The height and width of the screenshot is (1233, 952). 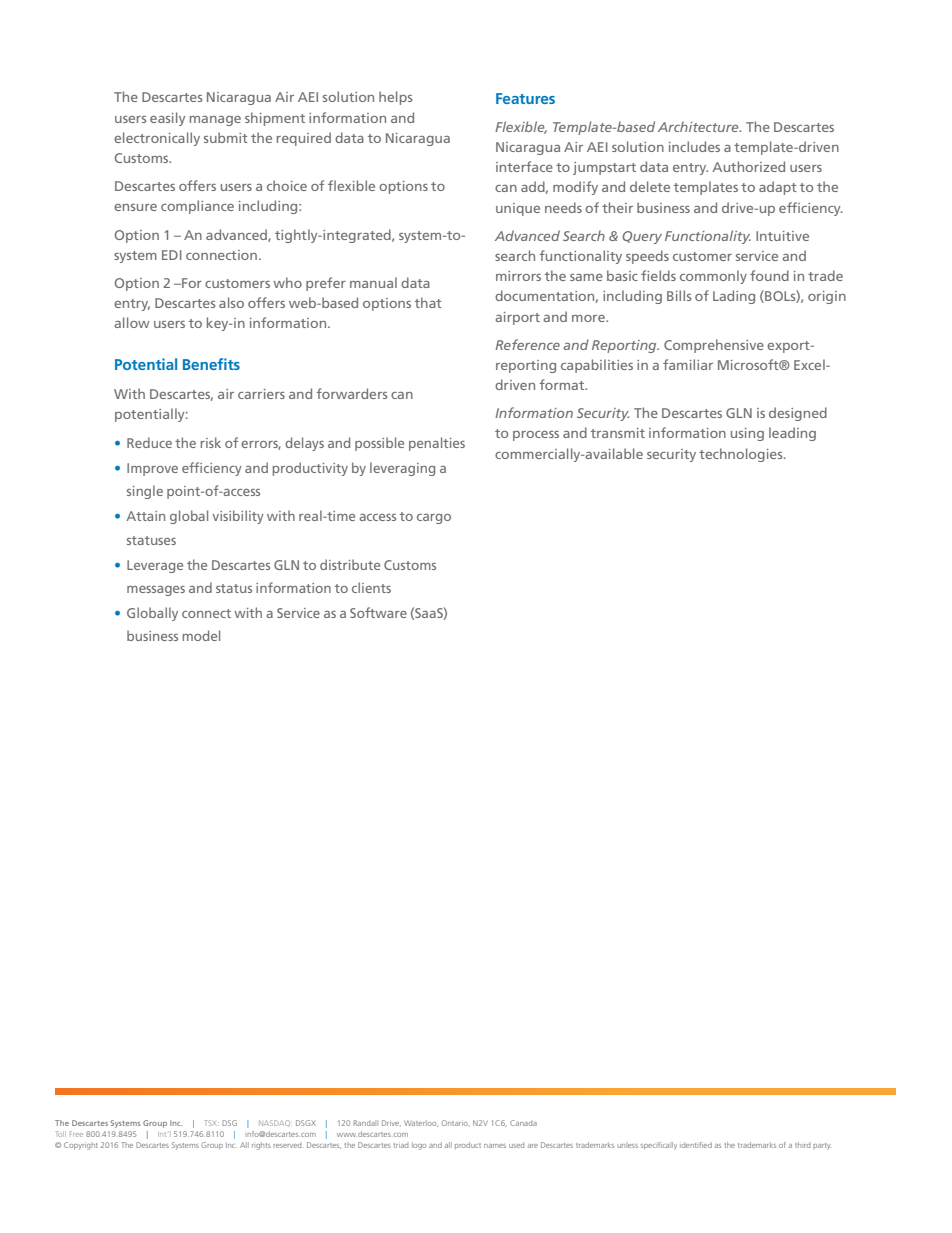 What do you see at coordinates (437, 444) in the screenshot?
I see `penalties` at bounding box center [437, 444].
